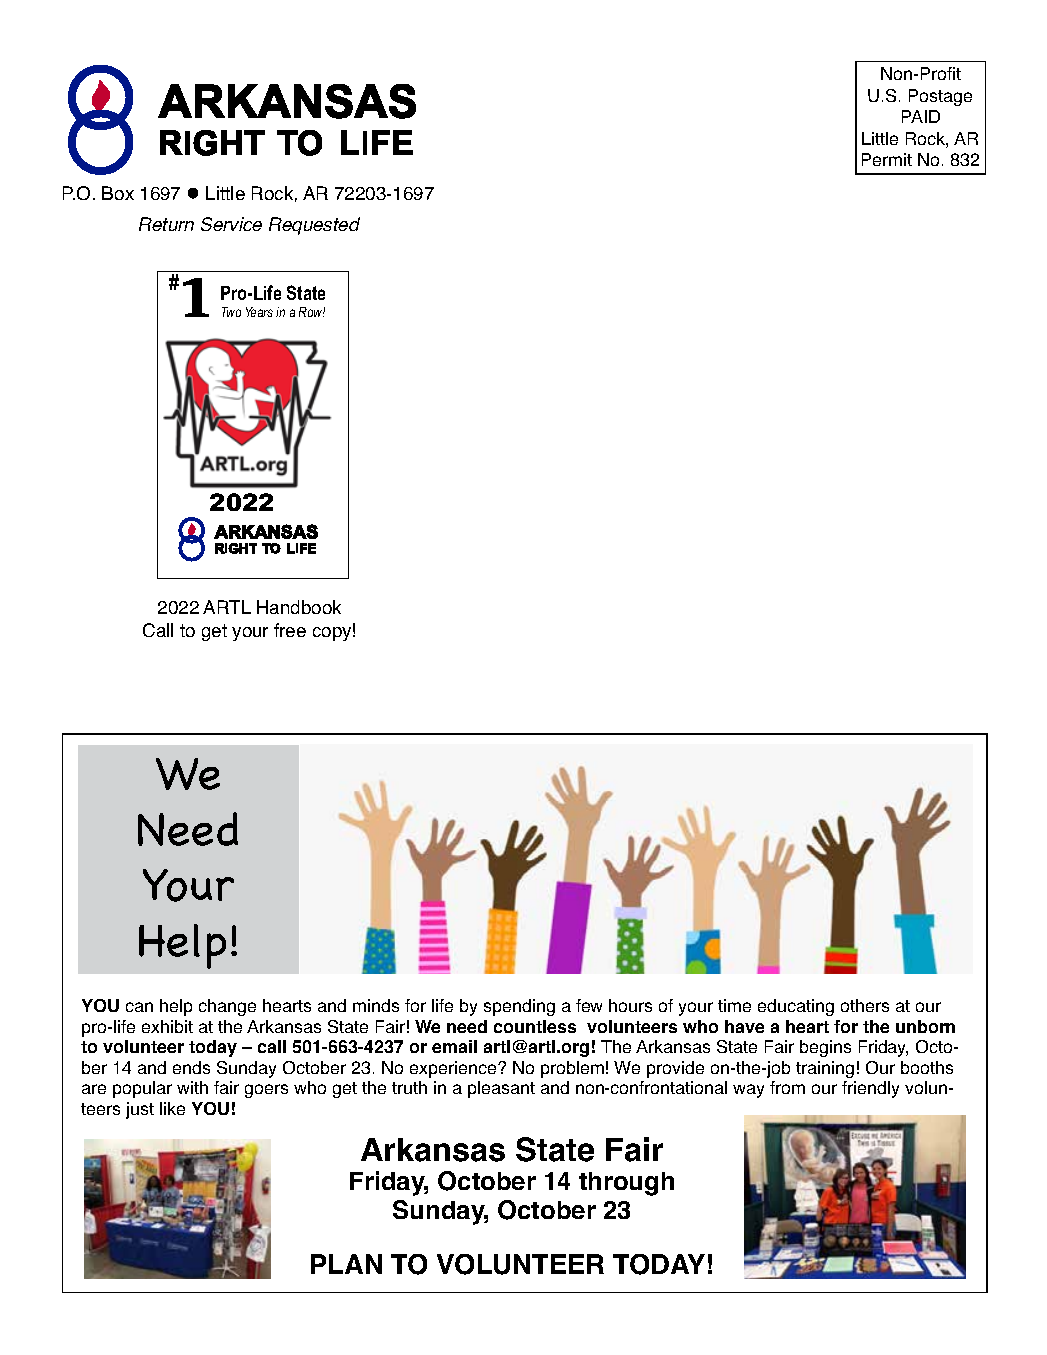 The image size is (1047, 1355). Describe the element at coordinates (118, 193) in the image. I see `Box` at that location.
